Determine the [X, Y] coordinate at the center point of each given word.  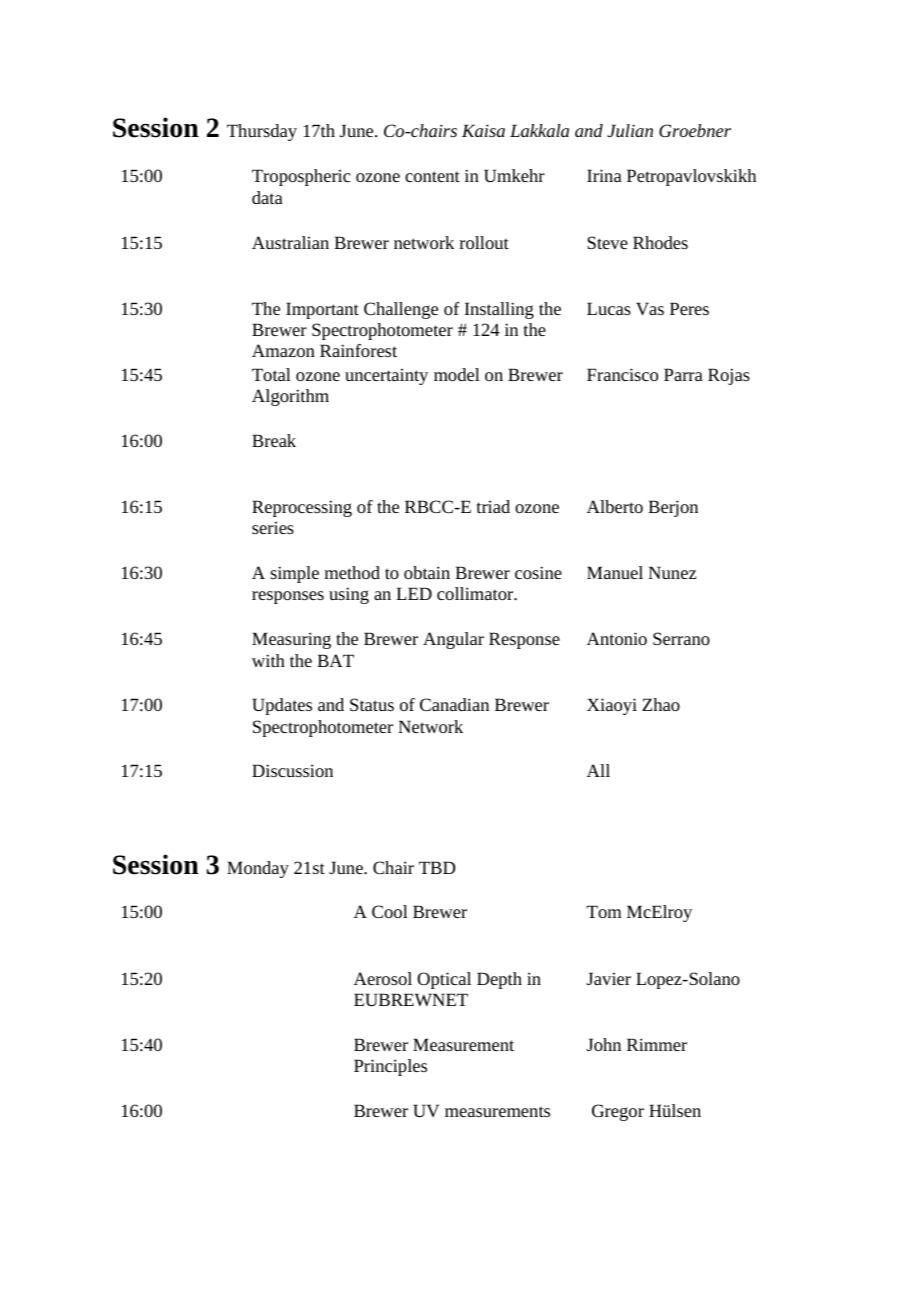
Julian [630, 130]
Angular [453, 640]
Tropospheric [301, 177]
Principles [390, 1067]
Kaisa [483, 130]
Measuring [291, 640]
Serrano [681, 638]
